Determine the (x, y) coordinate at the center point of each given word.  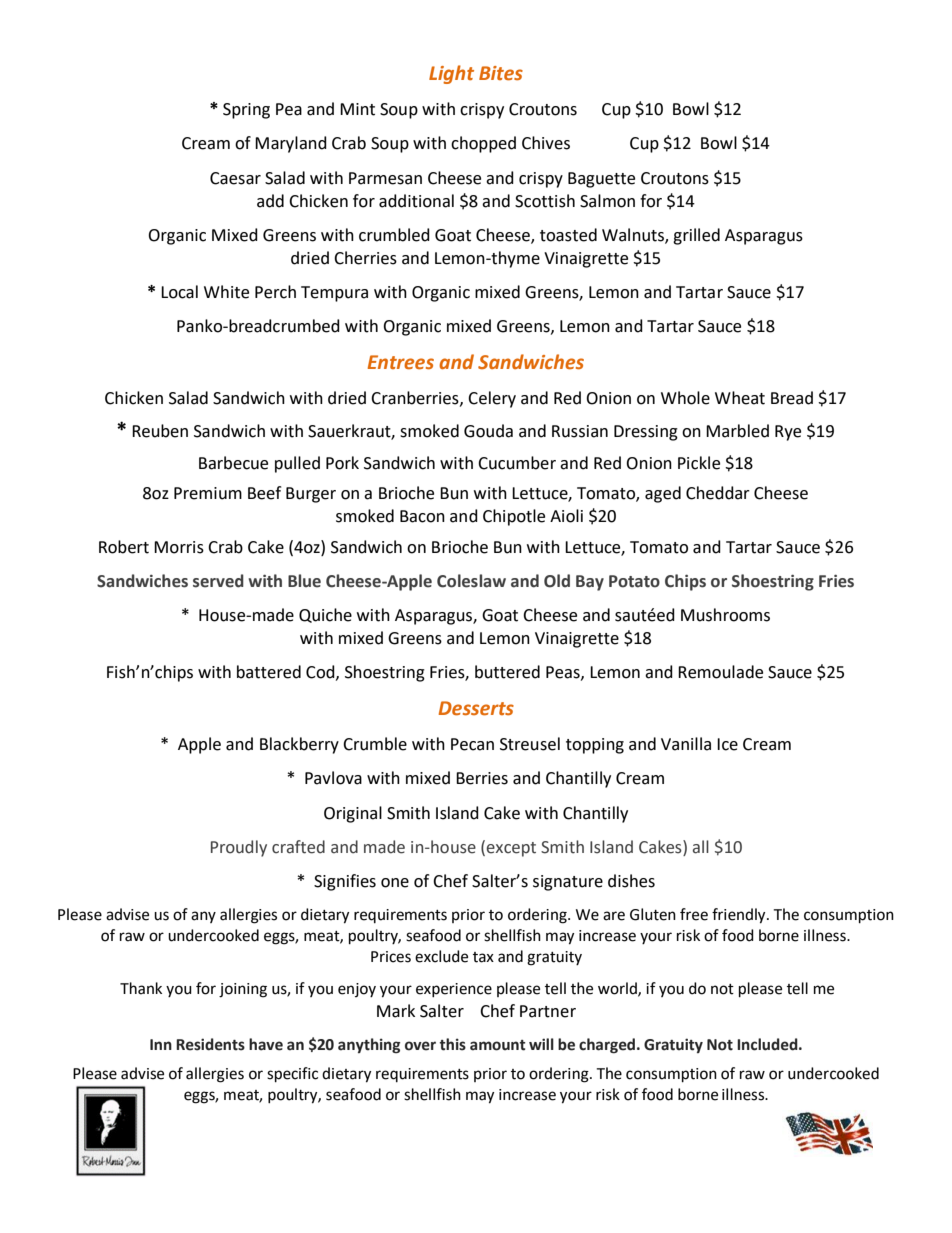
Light (451, 74)
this (452, 1044)
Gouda (488, 431)
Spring (246, 111)
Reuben (160, 431)
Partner (548, 1011)
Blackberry (299, 745)
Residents (210, 1044)
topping (595, 746)
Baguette (601, 180)
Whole (685, 398)
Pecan (472, 744)
